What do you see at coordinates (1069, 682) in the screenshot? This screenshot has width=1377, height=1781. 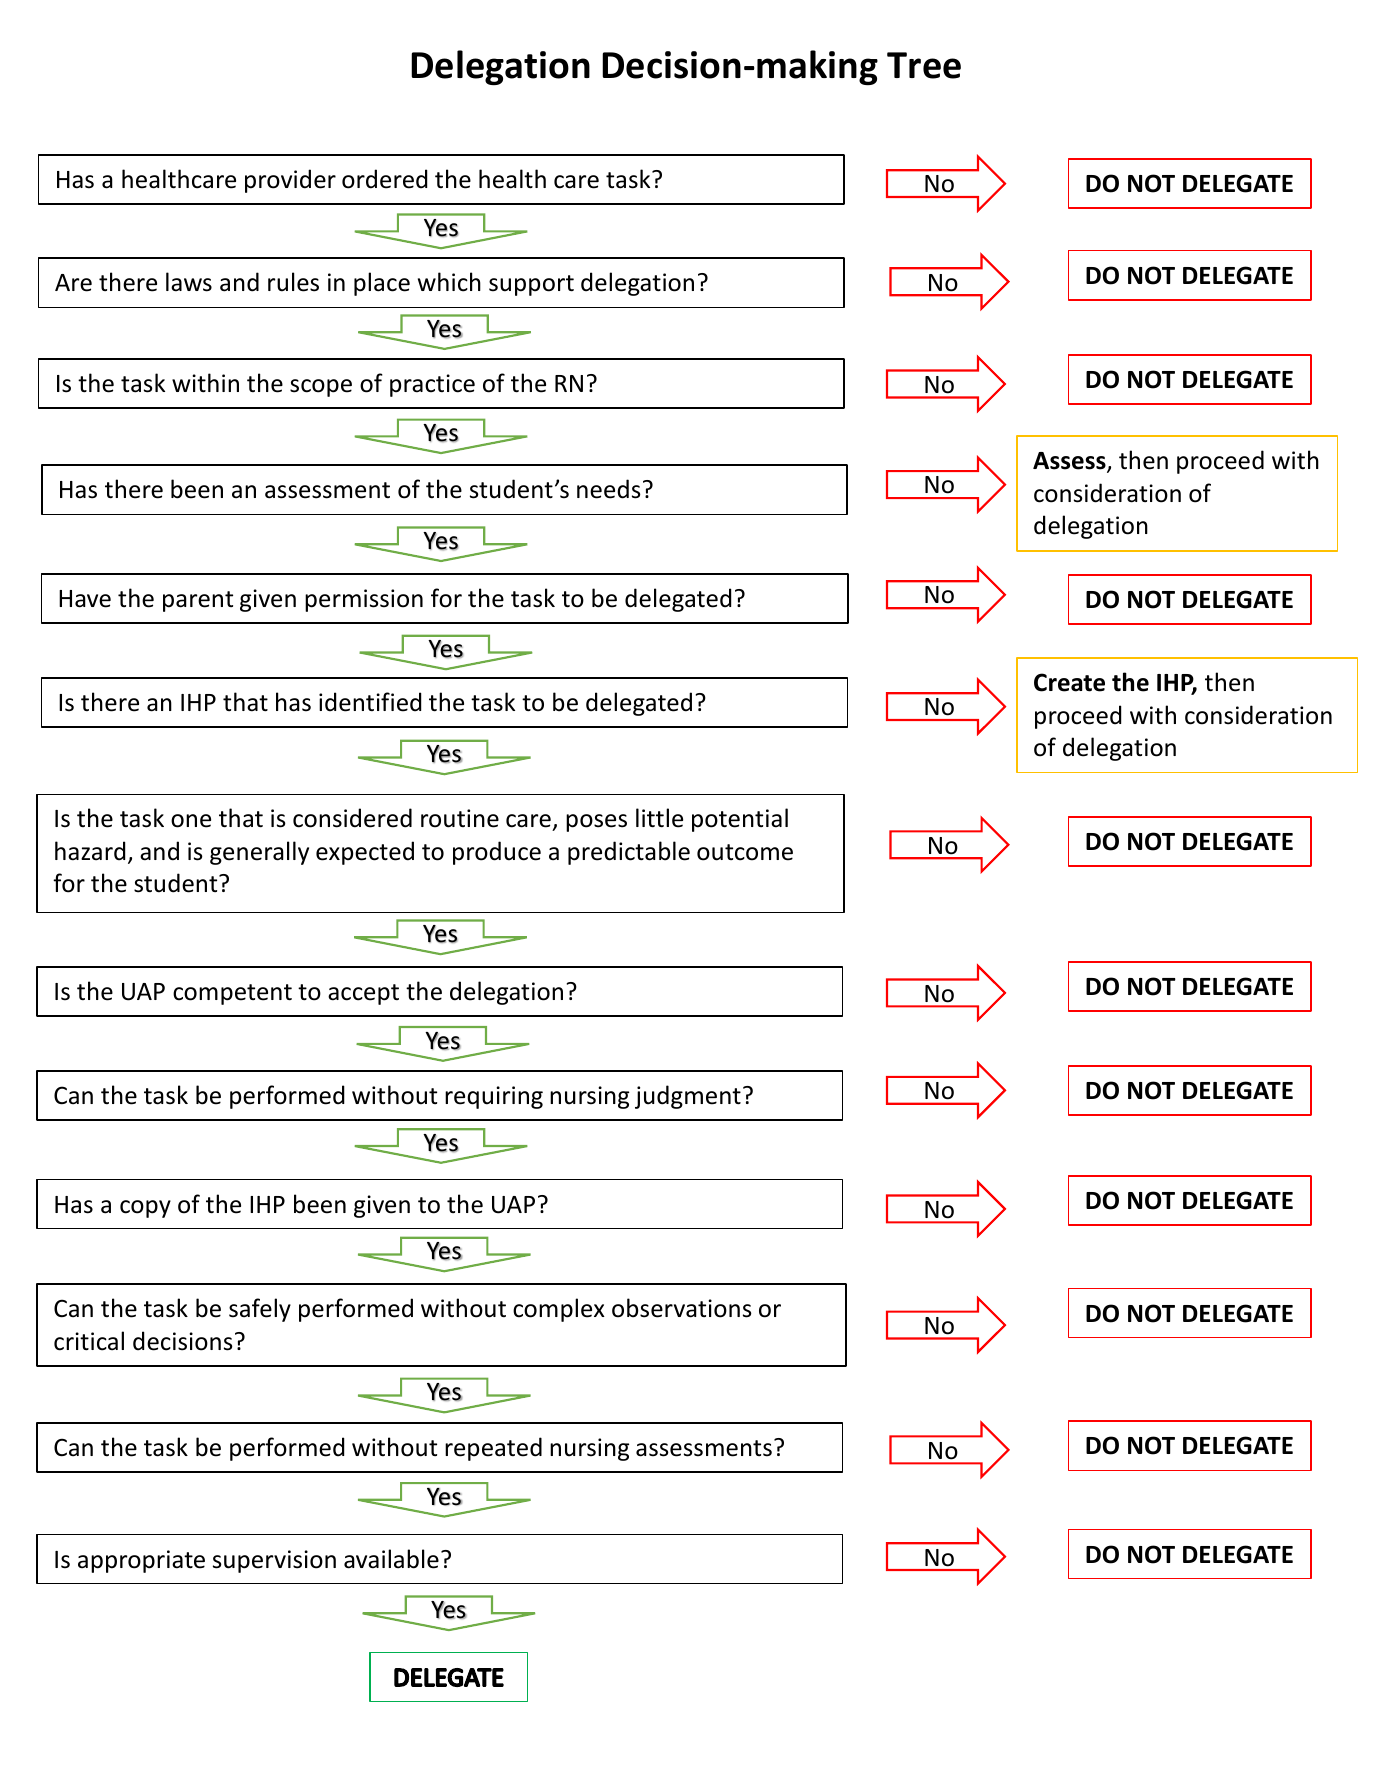 I see `Create` at bounding box center [1069, 682].
